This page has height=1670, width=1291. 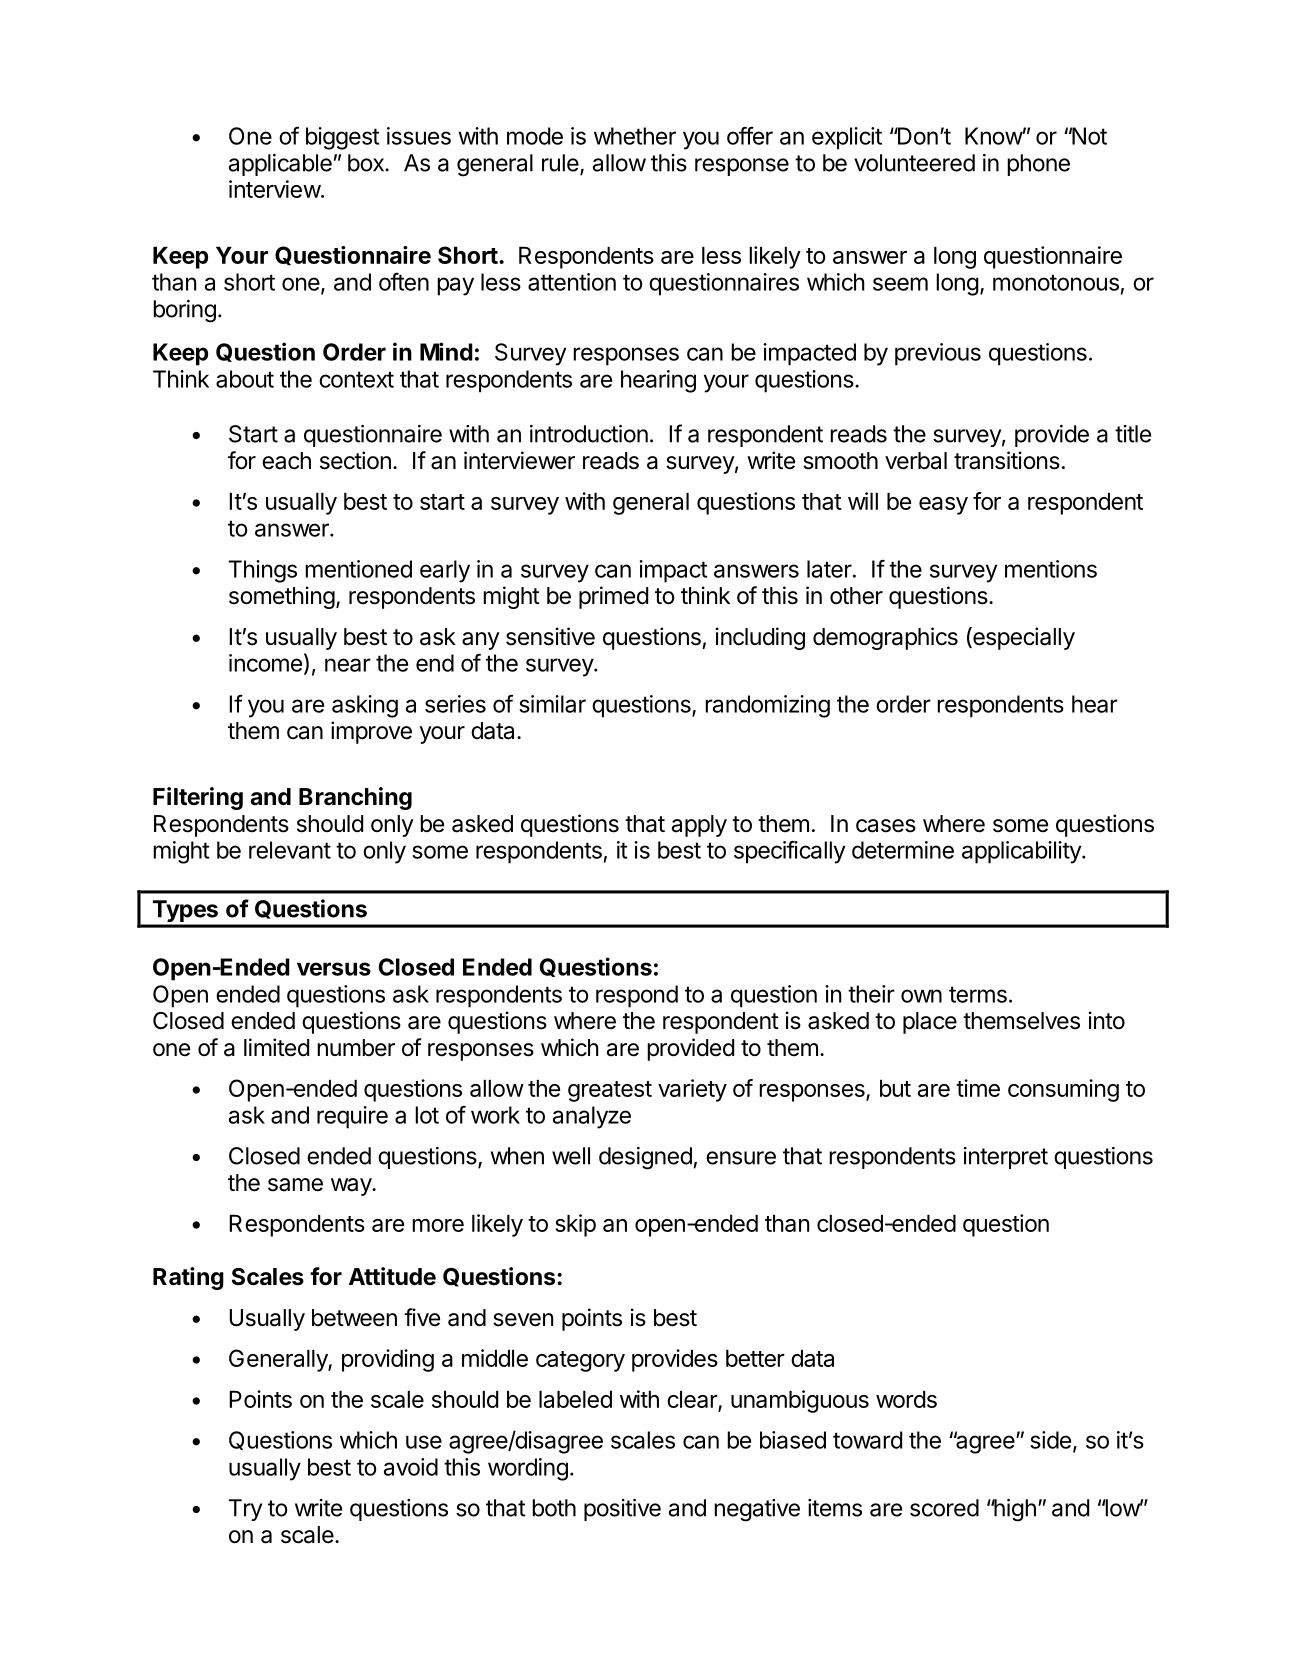 What do you see at coordinates (280, 165) in the page?
I see `applicable` at bounding box center [280, 165].
